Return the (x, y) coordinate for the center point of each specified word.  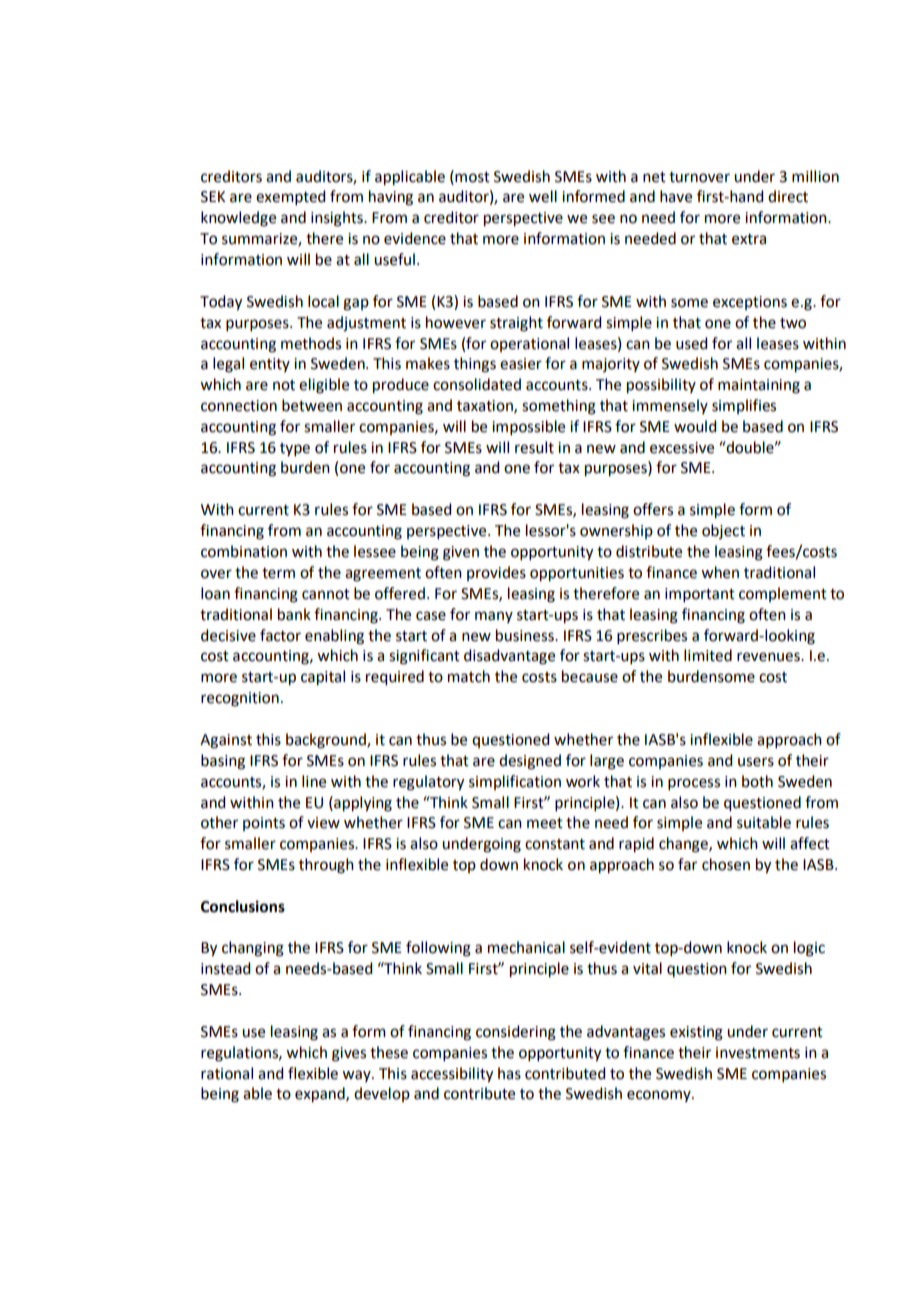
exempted (290, 197)
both (757, 781)
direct (788, 196)
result (534, 447)
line (314, 781)
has (509, 1073)
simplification (515, 782)
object (723, 531)
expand (321, 1095)
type (295, 449)
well (543, 196)
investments (758, 1053)
